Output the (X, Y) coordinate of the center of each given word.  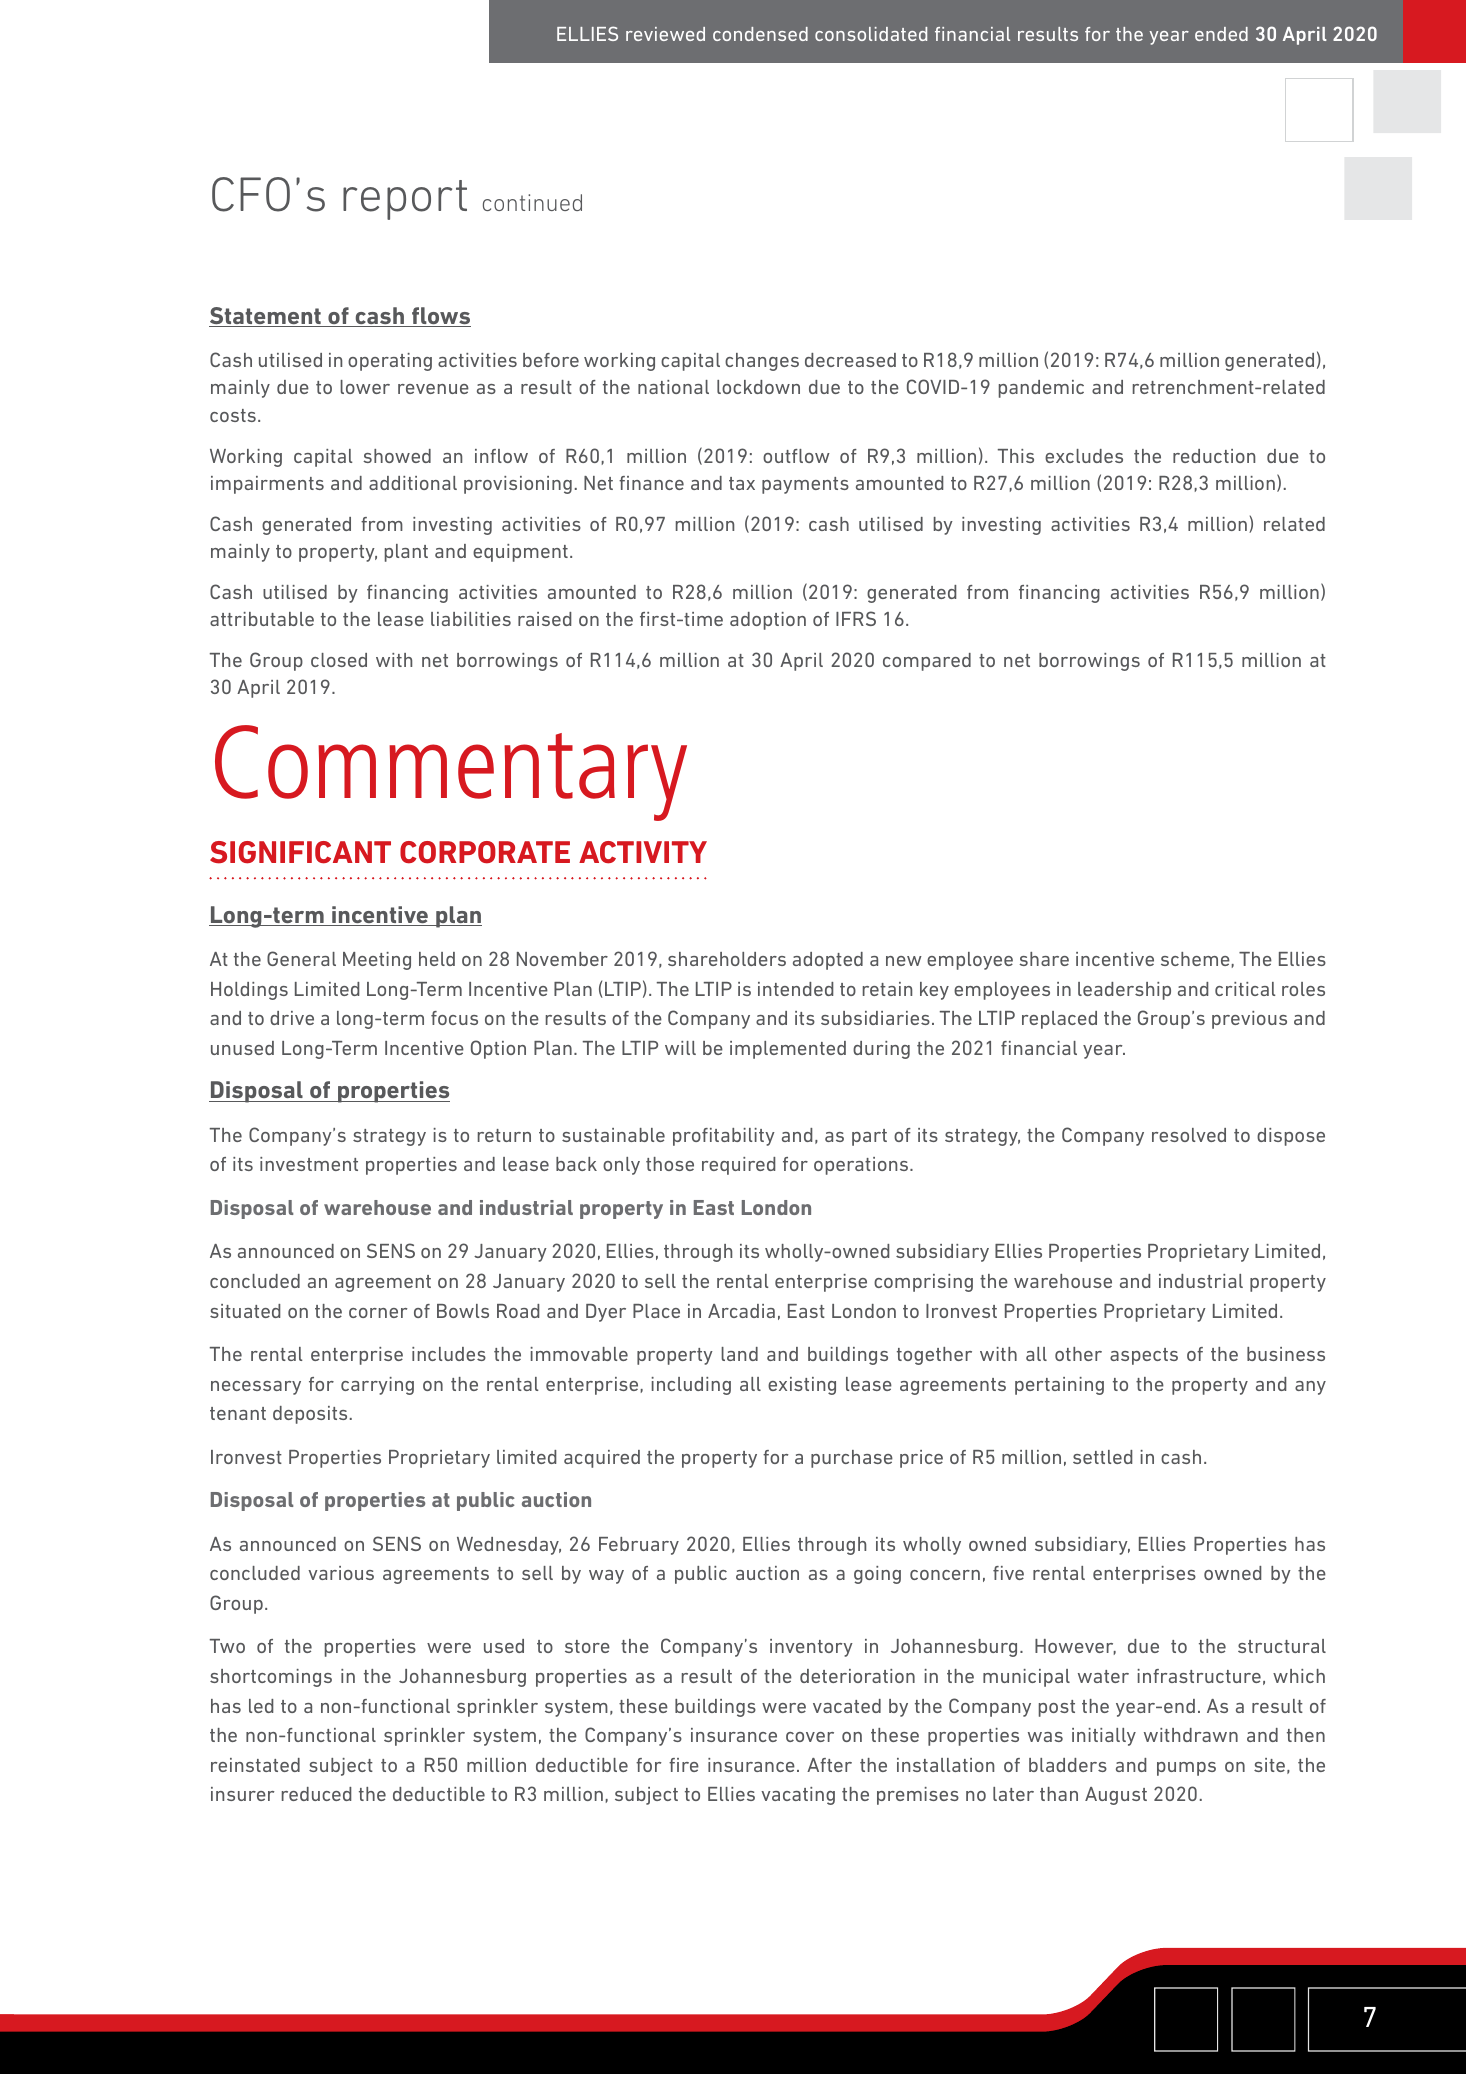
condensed (760, 34)
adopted (828, 961)
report (405, 200)
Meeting (377, 961)
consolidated (871, 34)
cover (810, 1737)
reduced (317, 1794)
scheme (1195, 959)
